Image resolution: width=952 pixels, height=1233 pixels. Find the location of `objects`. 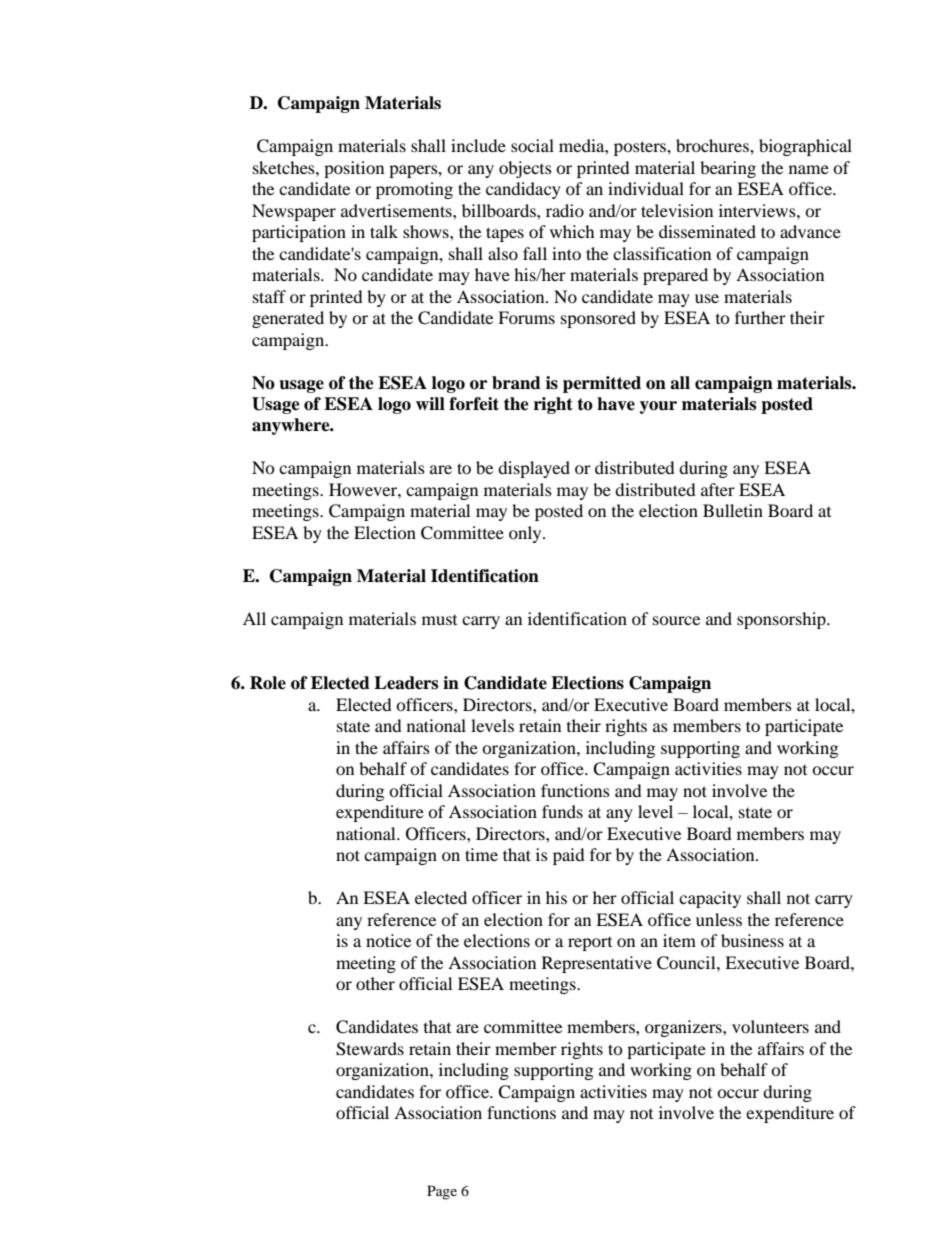

objects is located at coordinates (525, 169).
